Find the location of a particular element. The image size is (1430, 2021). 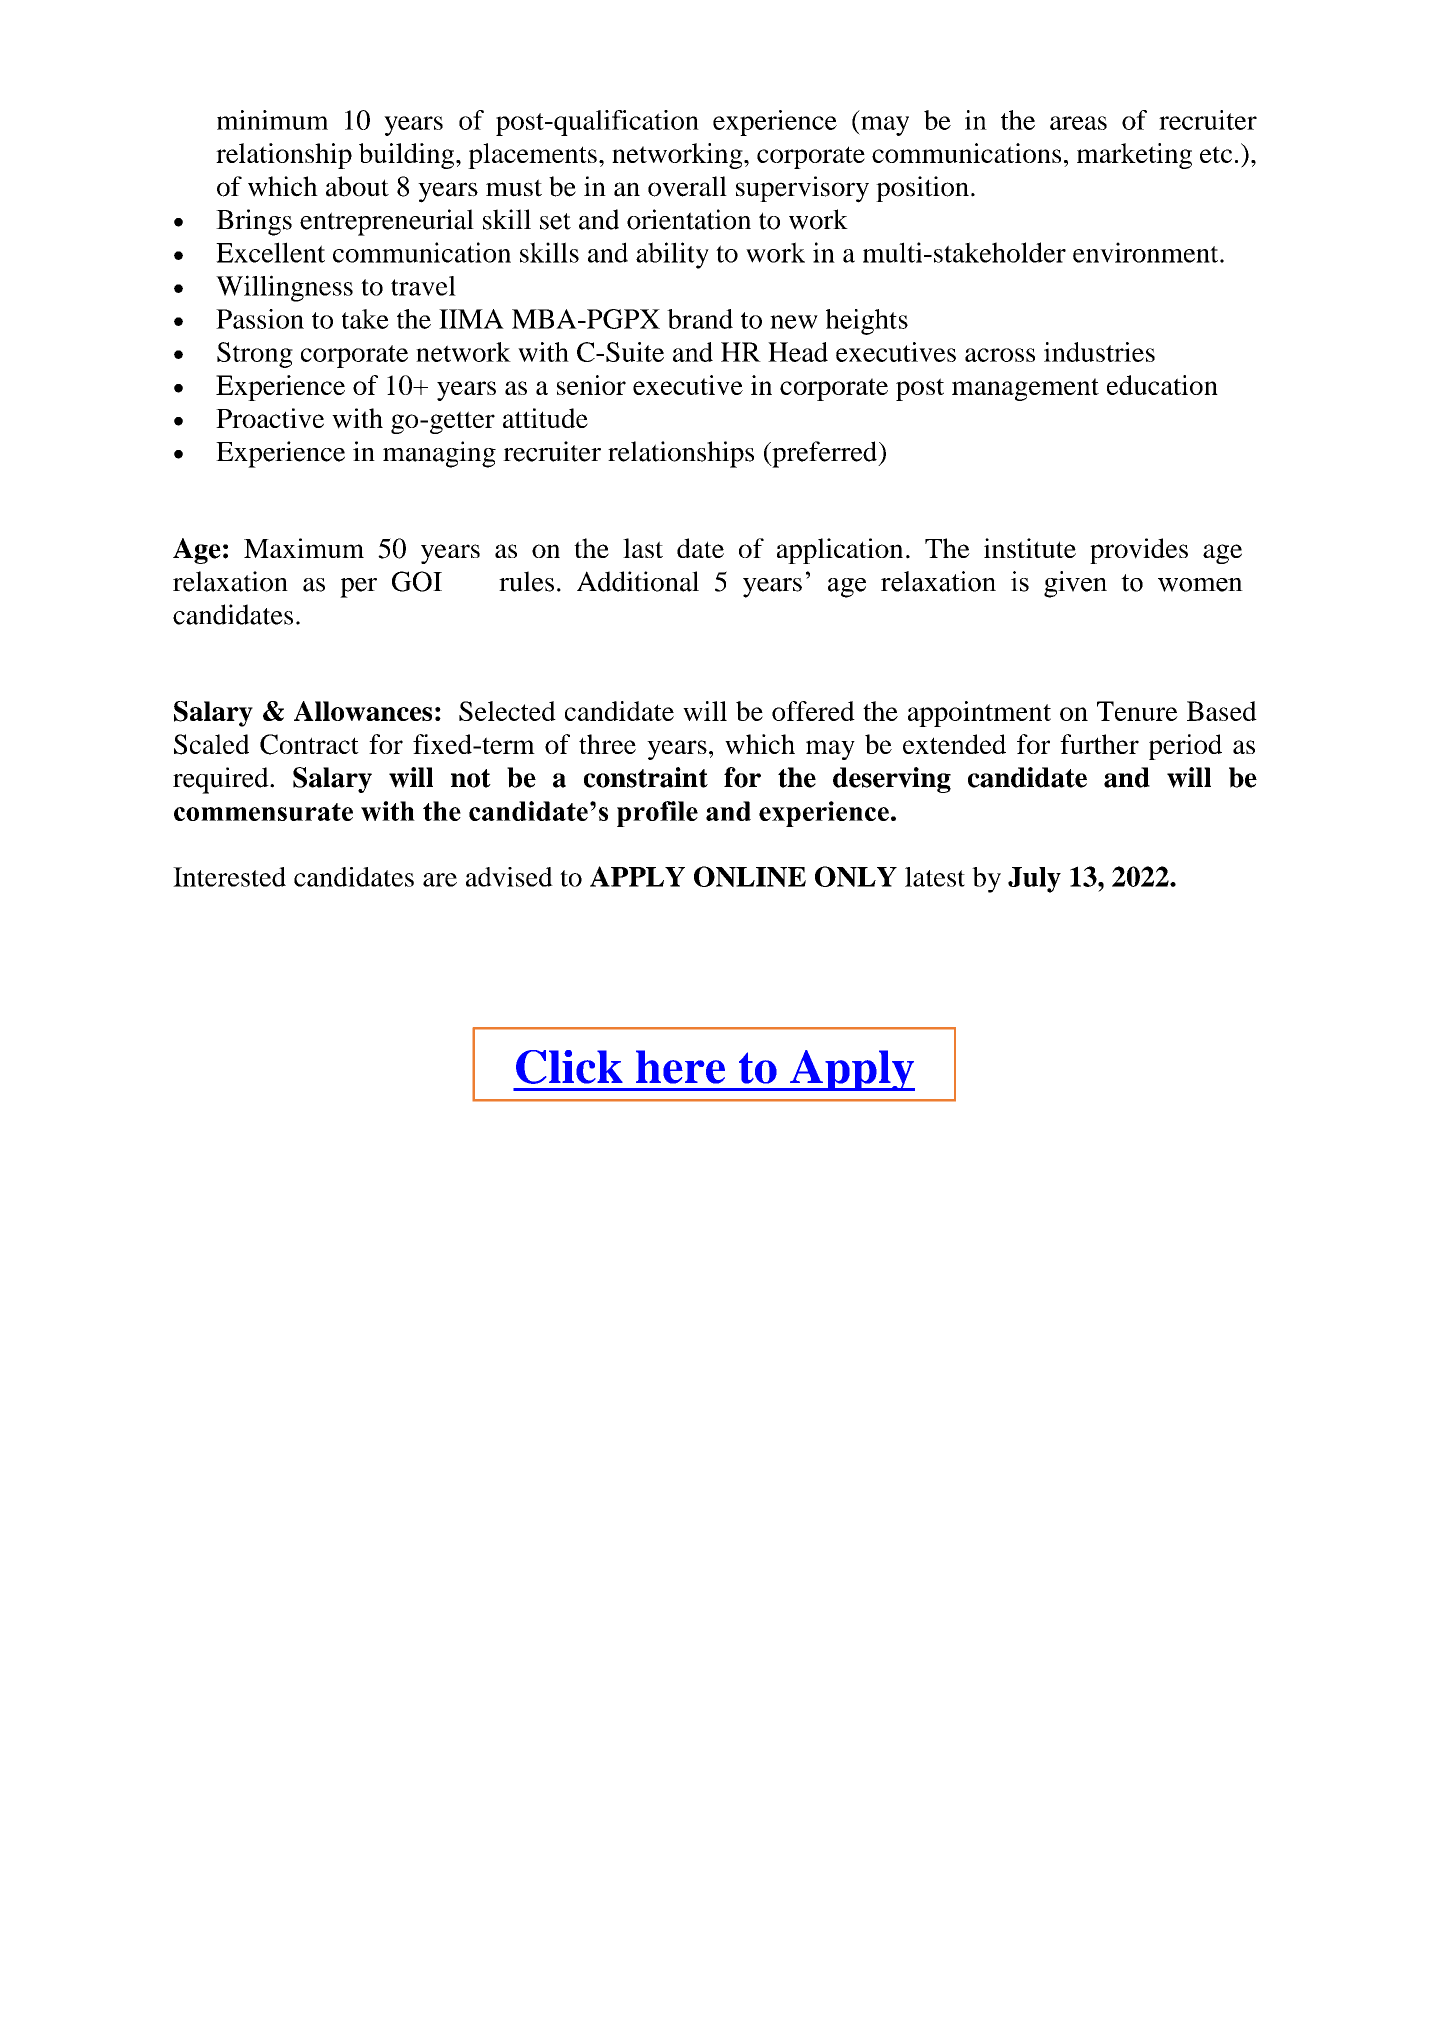

profile is located at coordinates (657, 814).
